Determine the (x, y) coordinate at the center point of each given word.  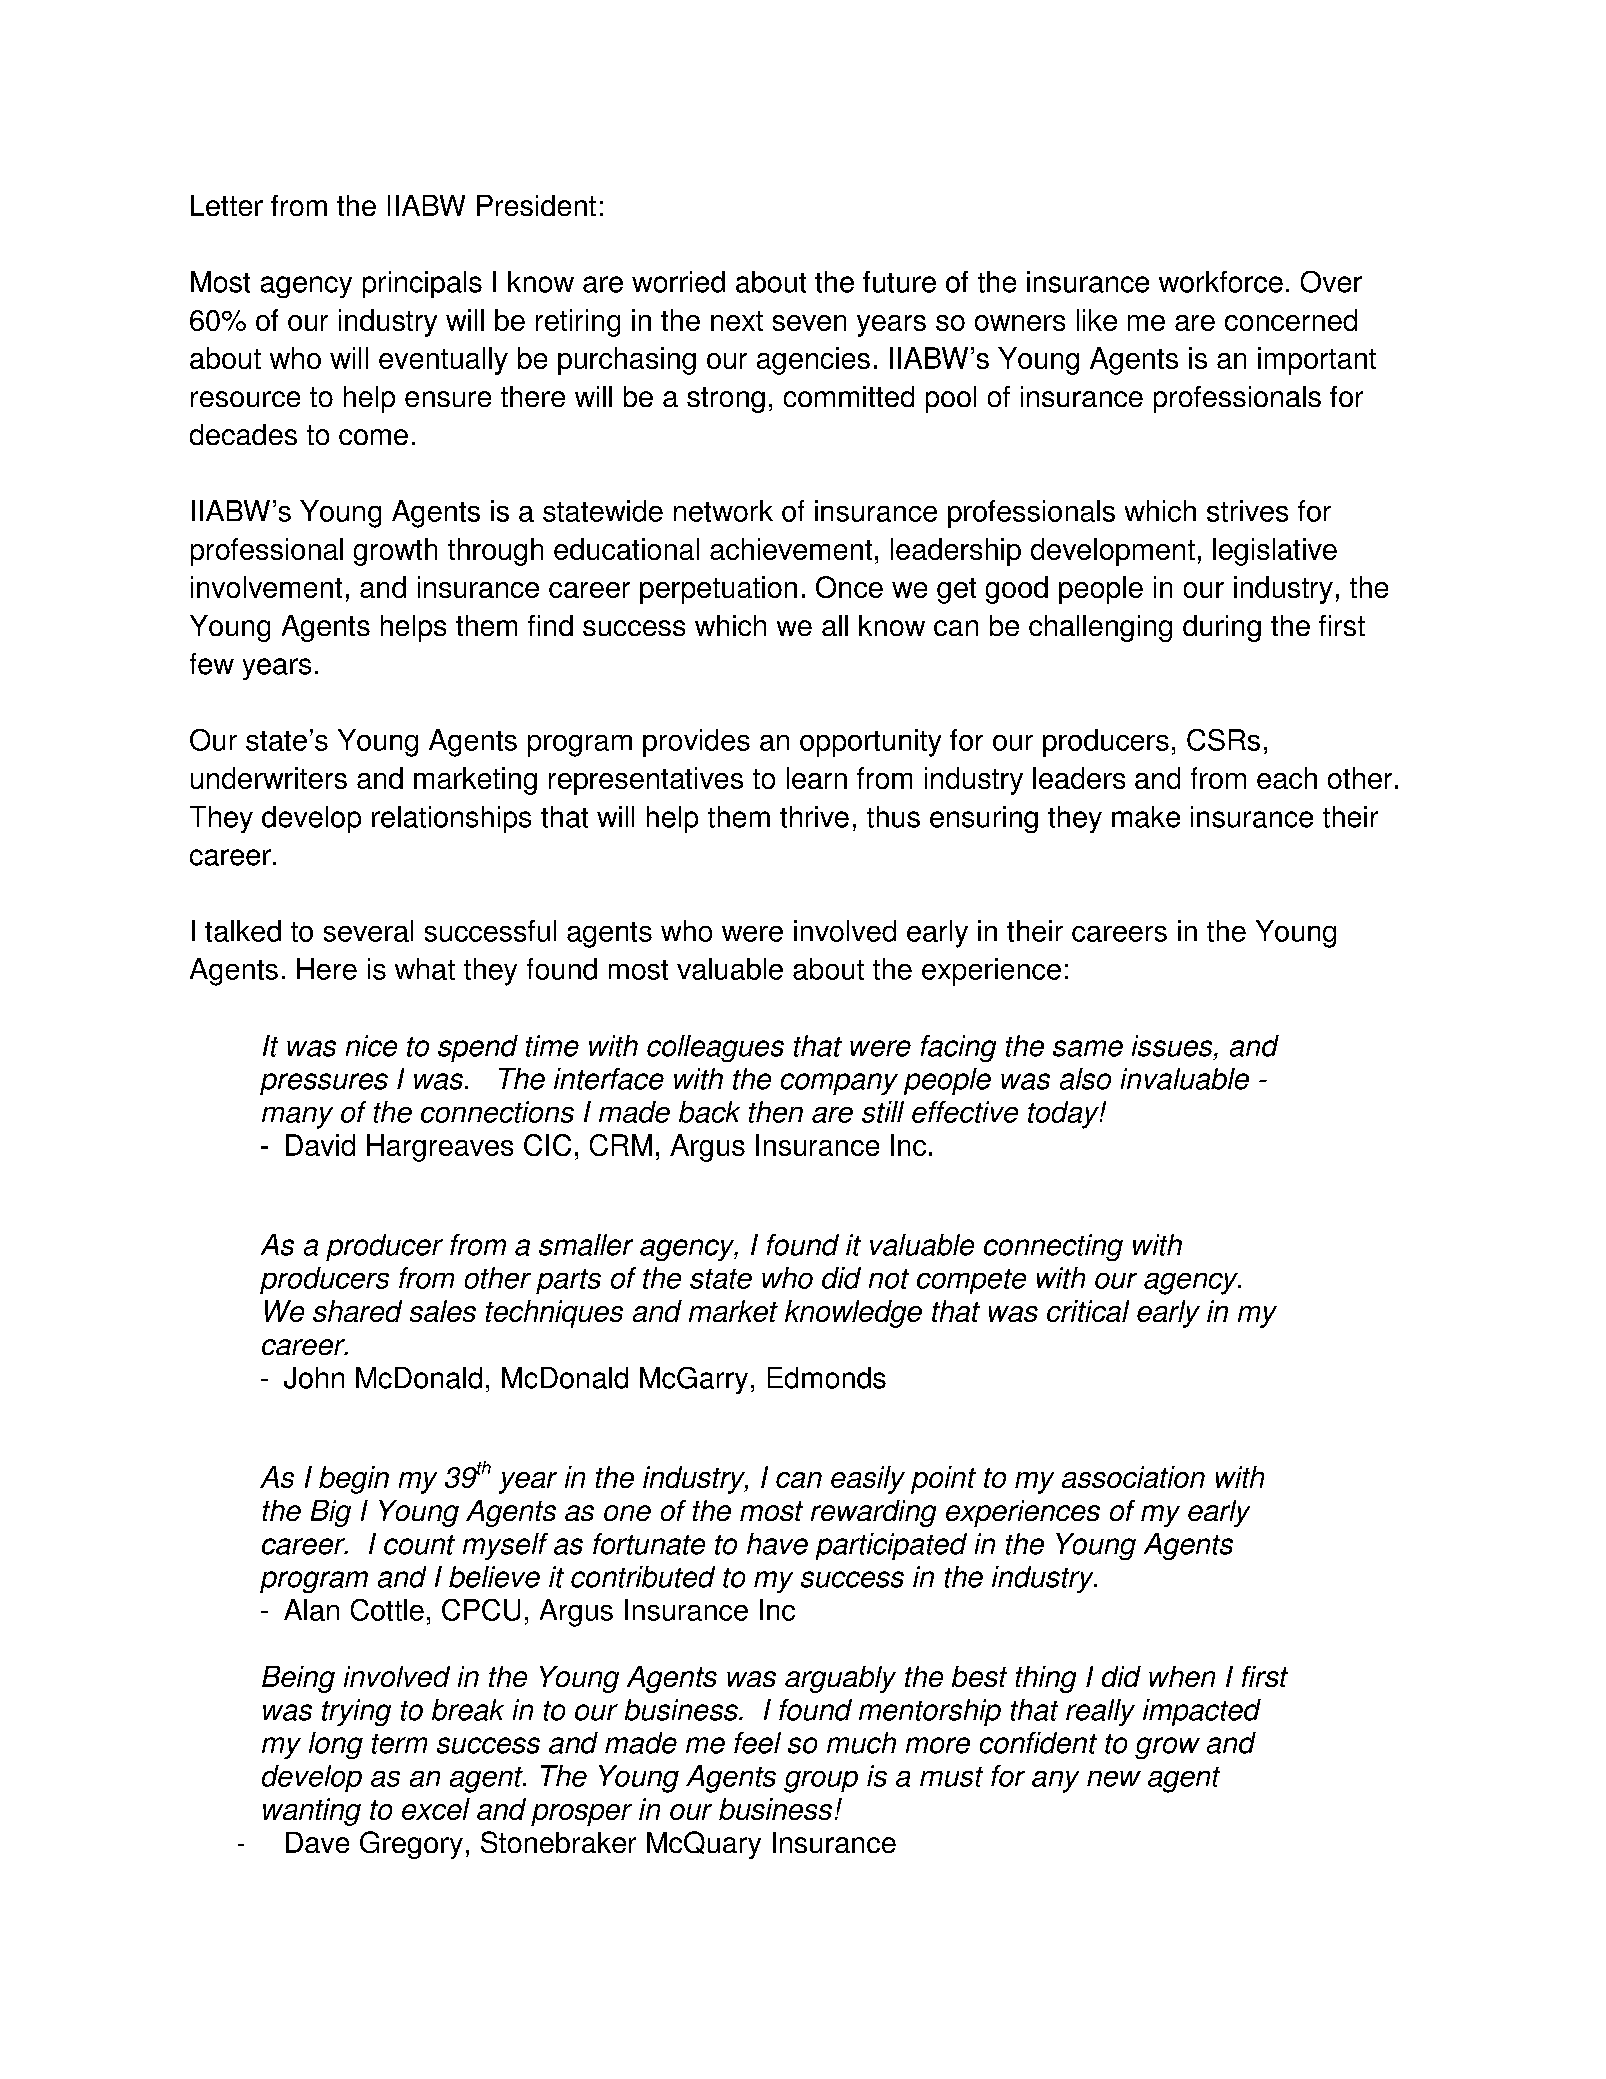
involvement (266, 587)
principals (422, 284)
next (737, 321)
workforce (1221, 282)
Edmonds (827, 1378)
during (1222, 628)
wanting (312, 1812)
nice (371, 1046)
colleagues (715, 1048)
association (1133, 1477)
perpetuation (718, 590)
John (314, 1378)
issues (1173, 1046)
